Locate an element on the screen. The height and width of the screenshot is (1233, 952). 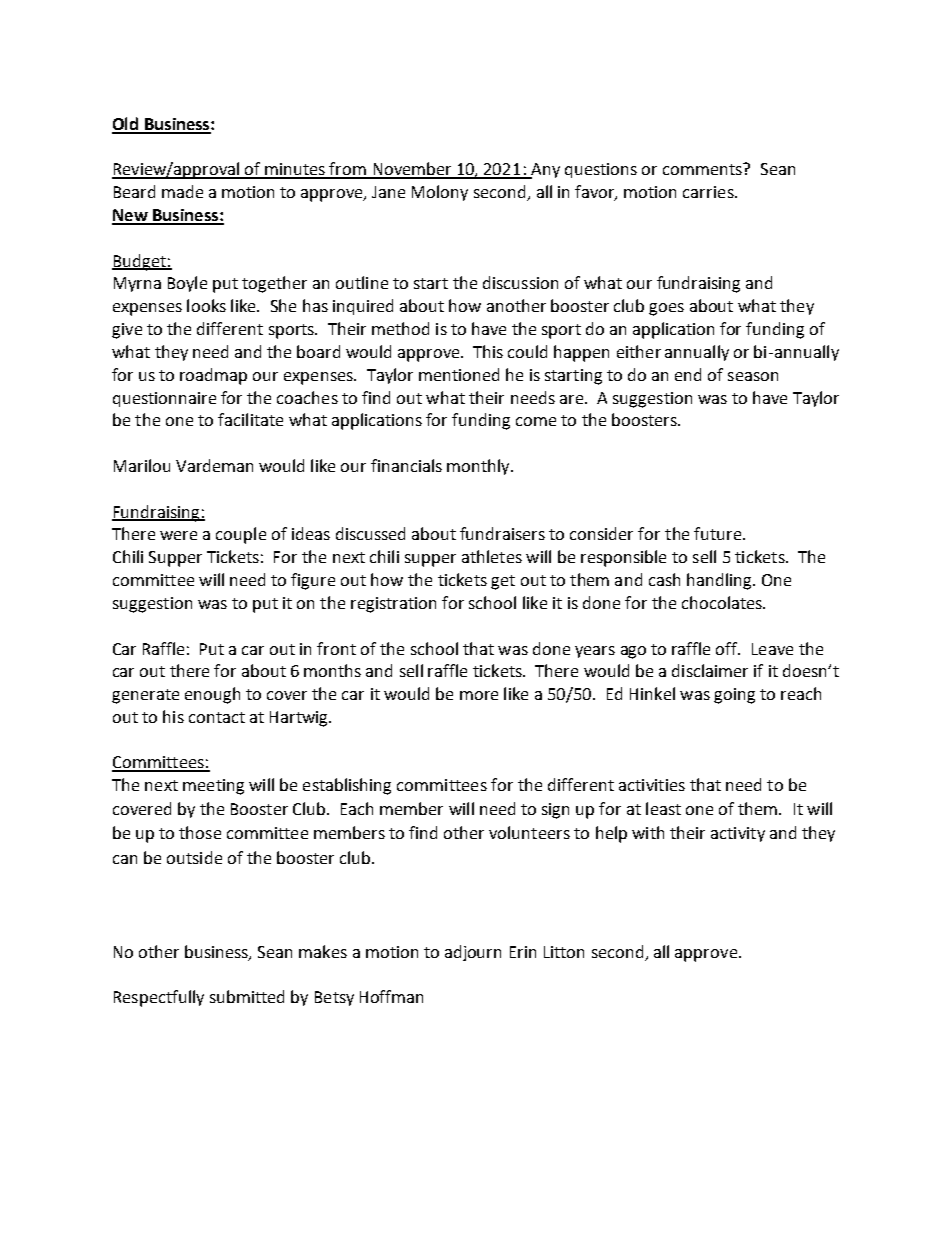
Hoffman is located at coordinates (391, 996).
